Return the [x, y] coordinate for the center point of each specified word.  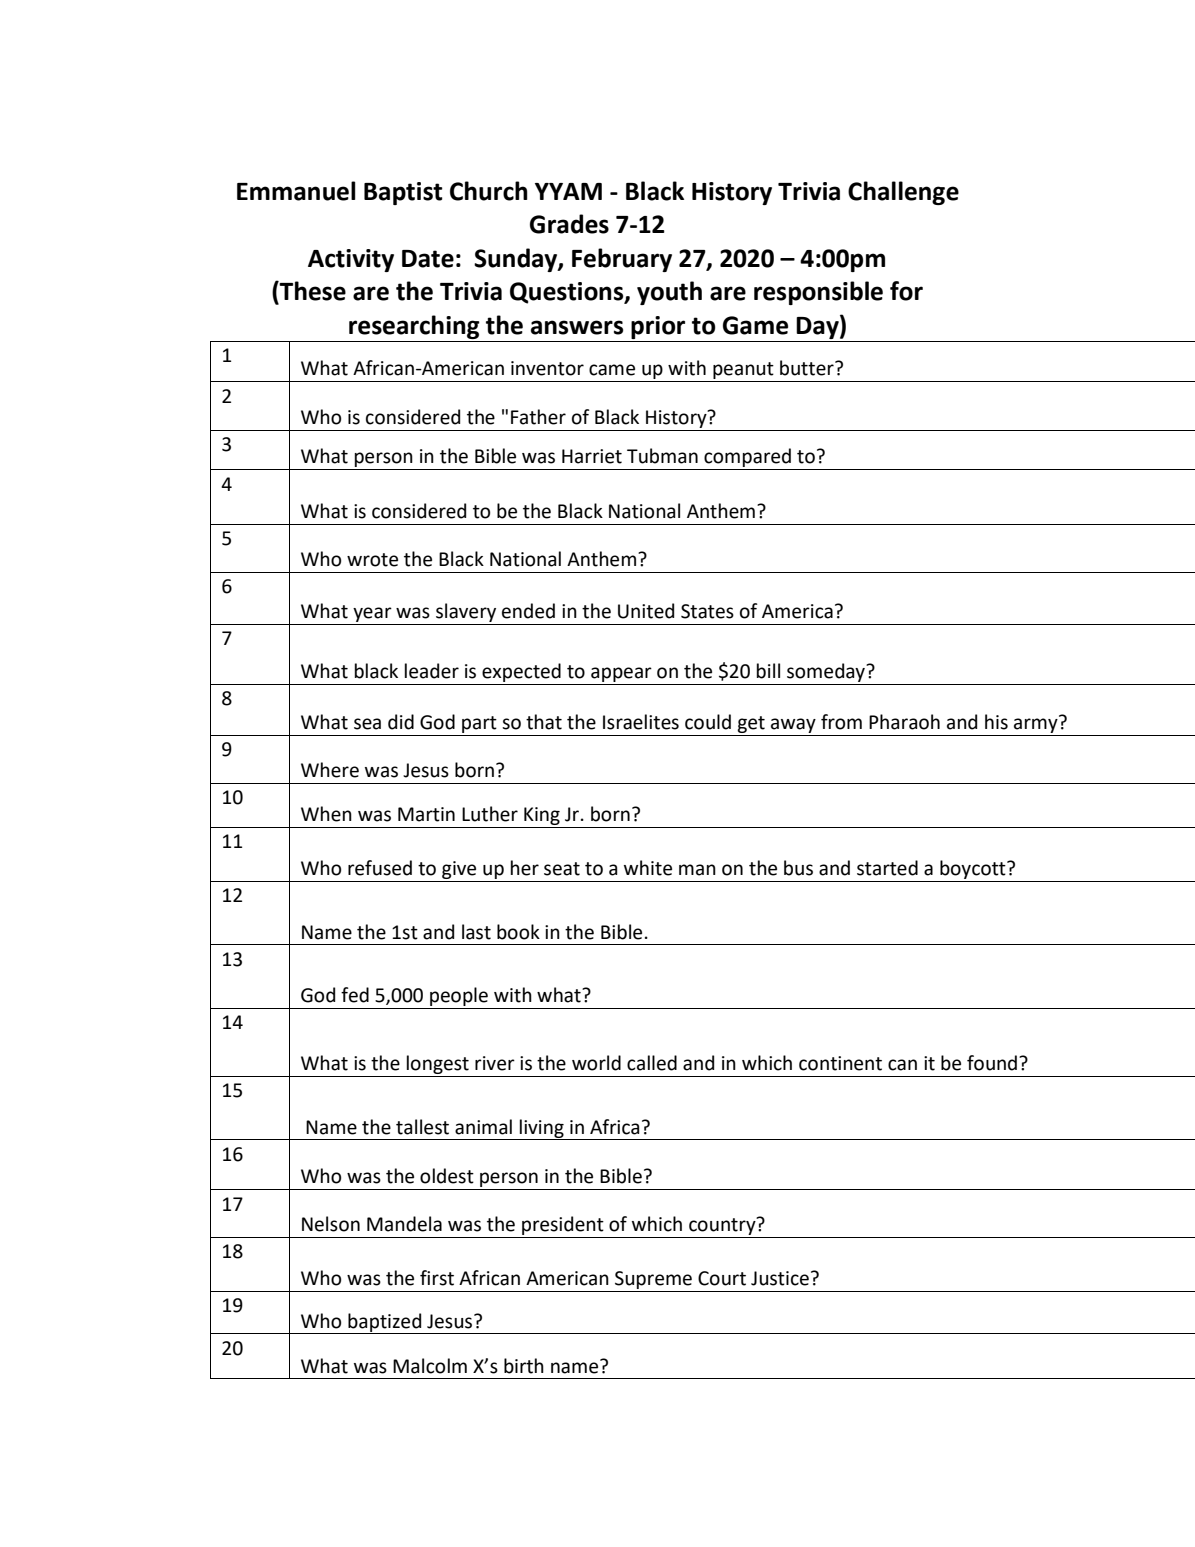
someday [827, 672]
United [646, 611]
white [648, 868]
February [622, 260]
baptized [385, 1323]
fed [355, 995]
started [887, 868]
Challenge [903, 193]
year [372, 614]
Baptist [403, 193]
